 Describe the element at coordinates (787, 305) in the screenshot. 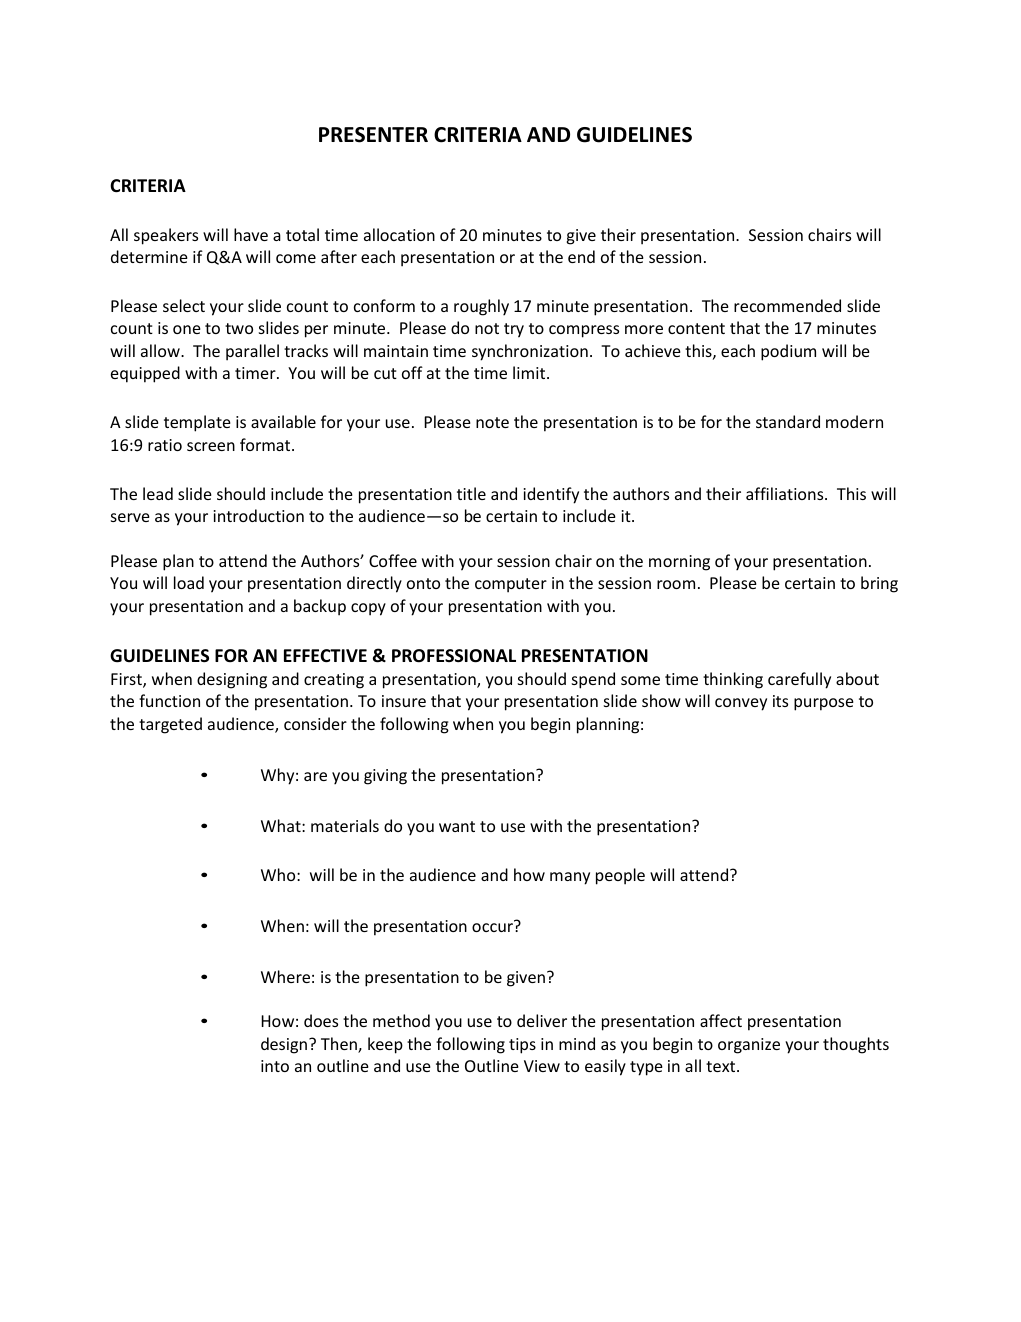

I see `recommended` at that location.
